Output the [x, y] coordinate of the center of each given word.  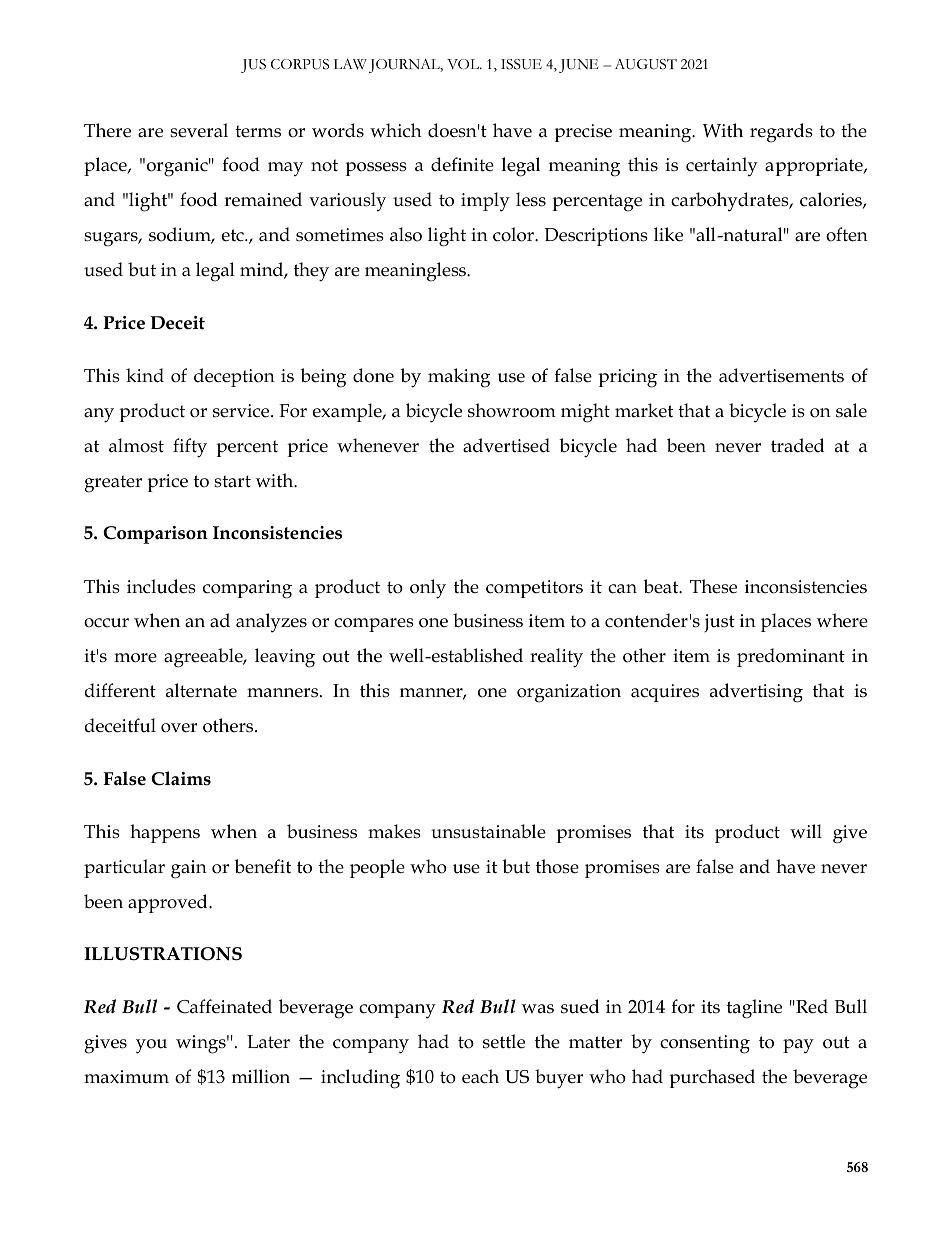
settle [504, 1041]
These [713, 586]
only [428, 589]
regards [781, 133]
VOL [464, 64]
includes [161, 586]
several [199, 130]
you [151, 1046]
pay [798, 1046]
